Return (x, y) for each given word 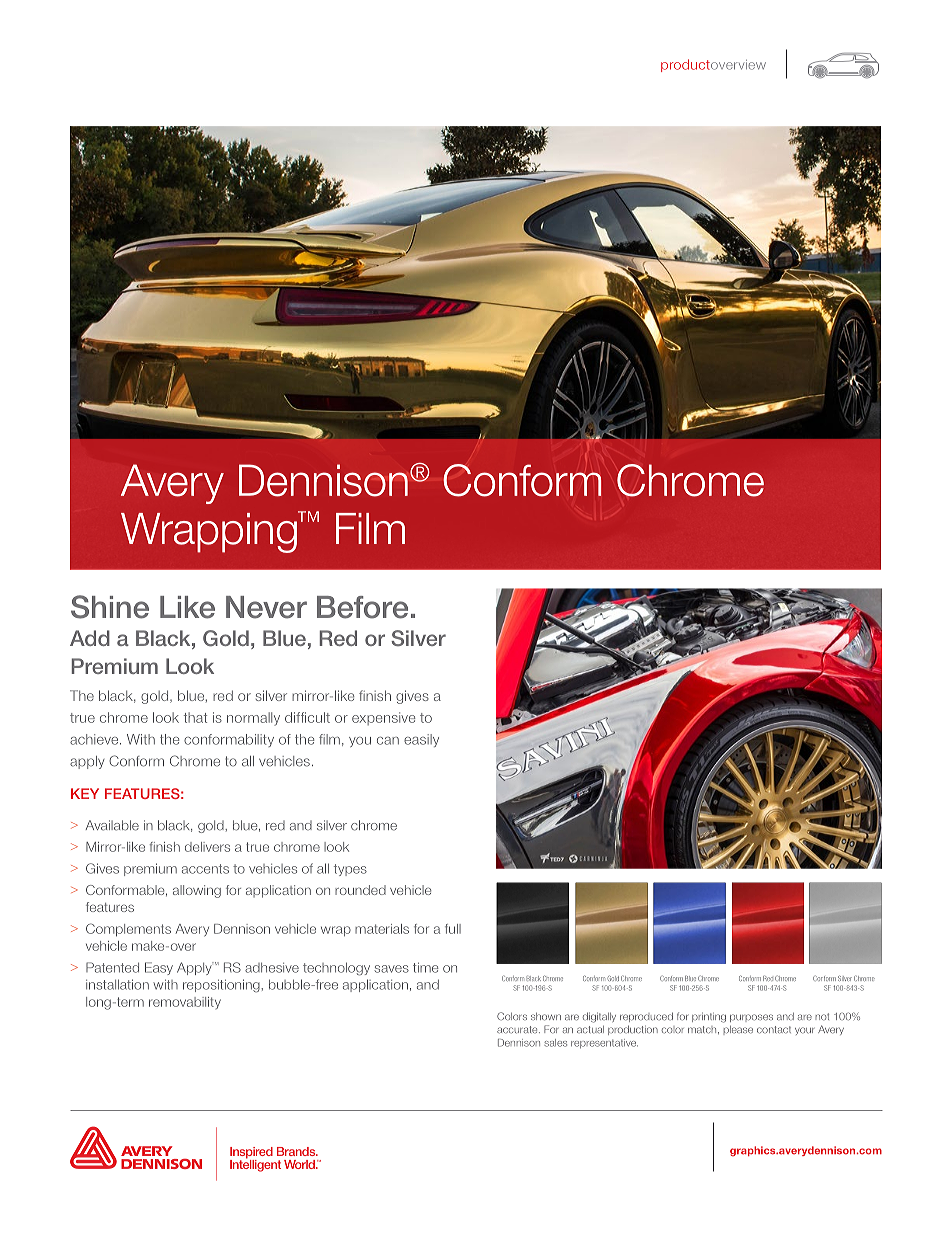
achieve (95, 739)
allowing (197, 891)
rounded (360, 890)
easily (421, 740)
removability (185, 1003)
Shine (110, 607)
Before (362, 607)
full (453, 929)
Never (266, 607)
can (388, 741)
